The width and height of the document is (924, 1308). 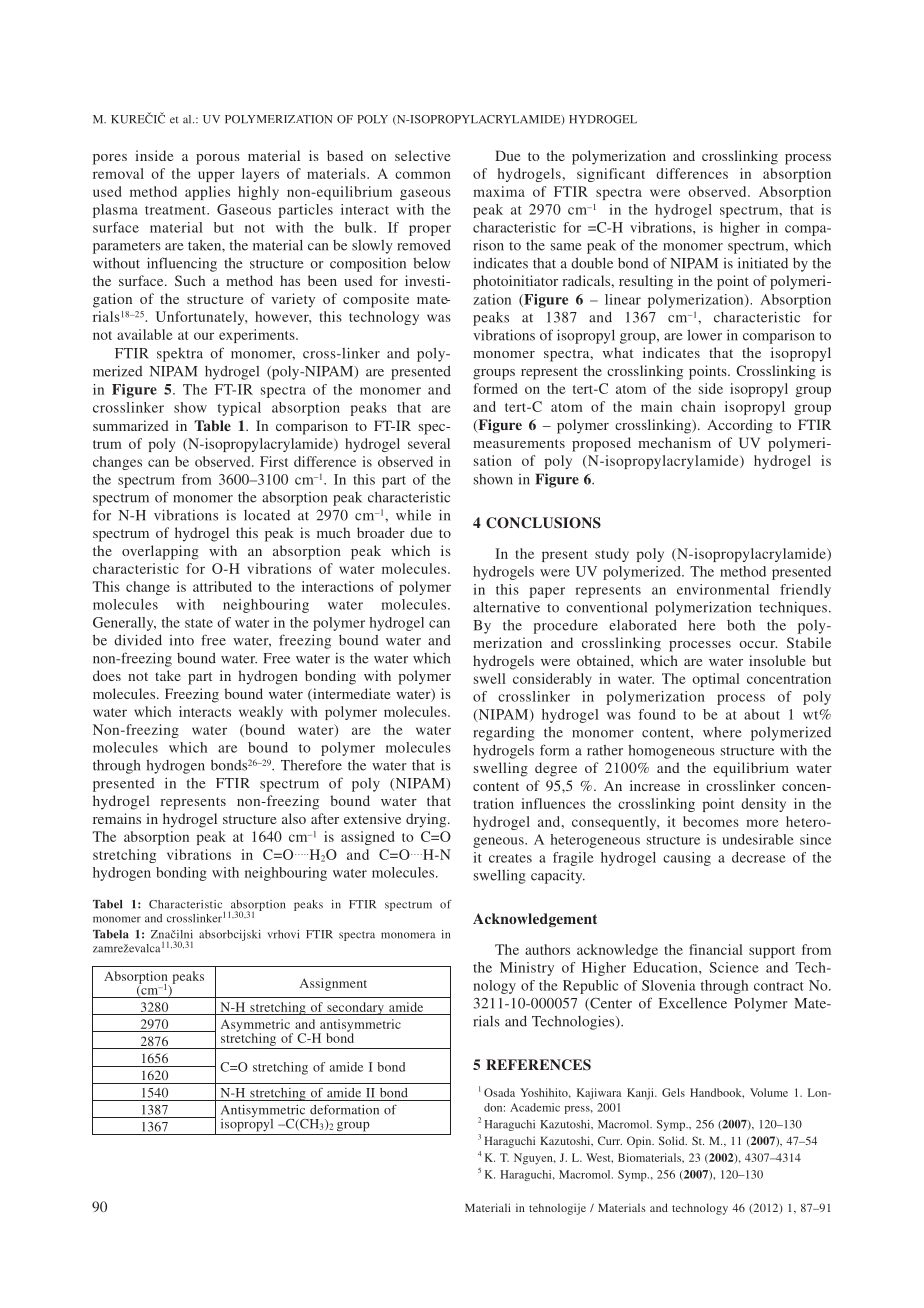 What do you see at coordinates (763, 263) in the document?
I see `initiated` at bounding box center [763, 263].
